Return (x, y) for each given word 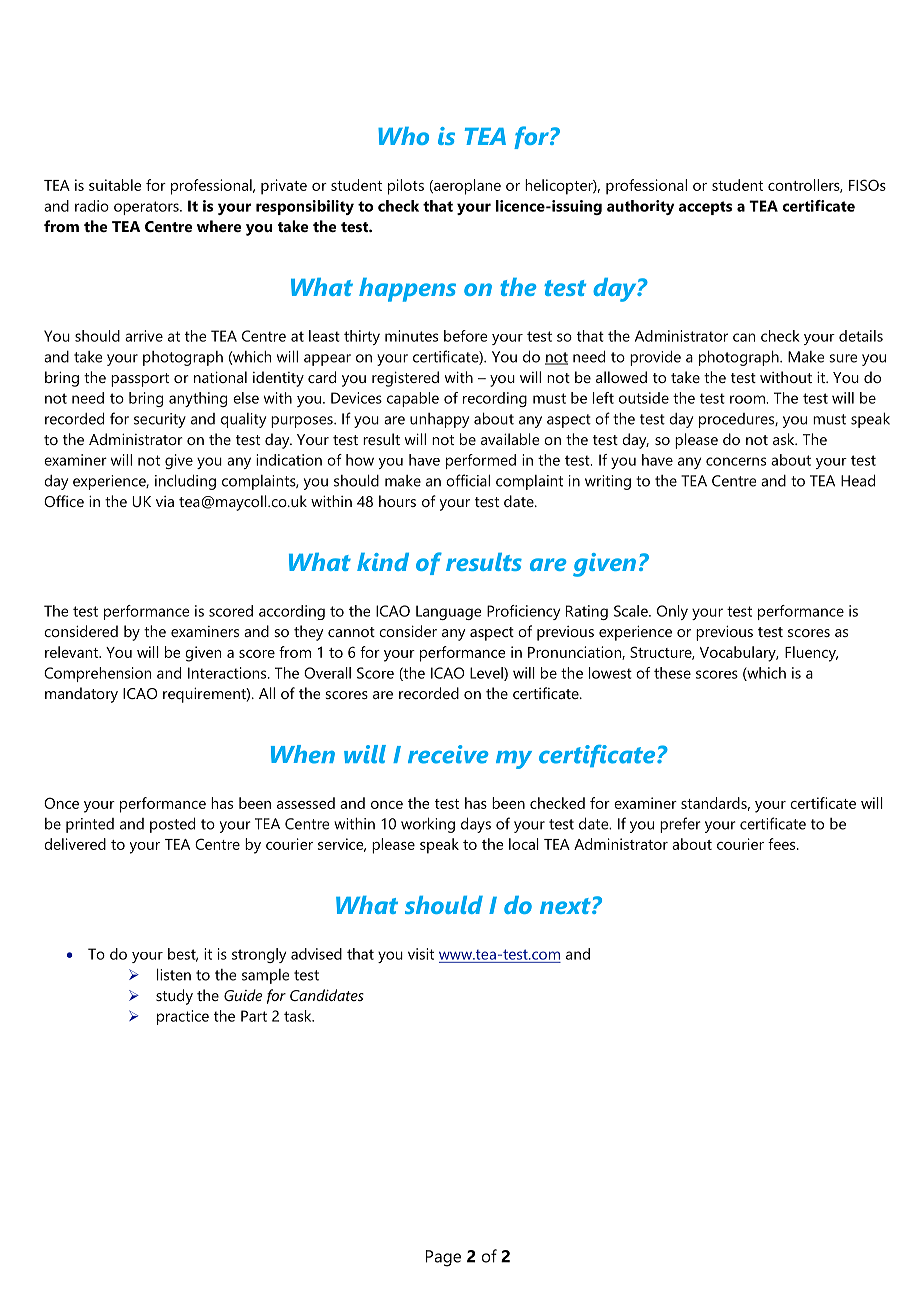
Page (443, 1258)
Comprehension (97, 674)
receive (448, 754)
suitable (115, 185)
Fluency (811, 654)
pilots (406, 187)
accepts (705, 208)
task (299, 1016)
